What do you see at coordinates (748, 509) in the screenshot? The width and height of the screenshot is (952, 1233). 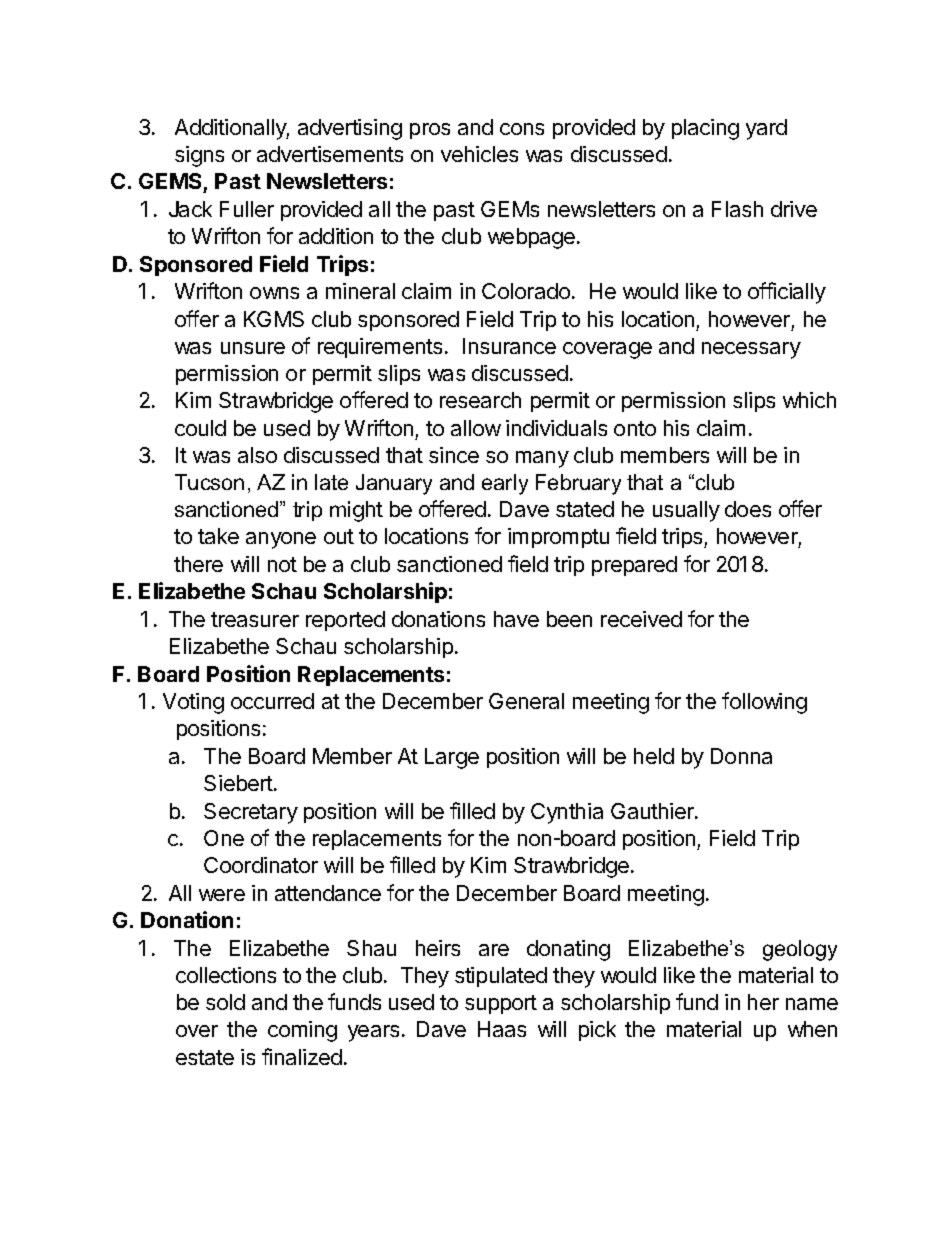 I see `does` at bounding box center [748, 509].
